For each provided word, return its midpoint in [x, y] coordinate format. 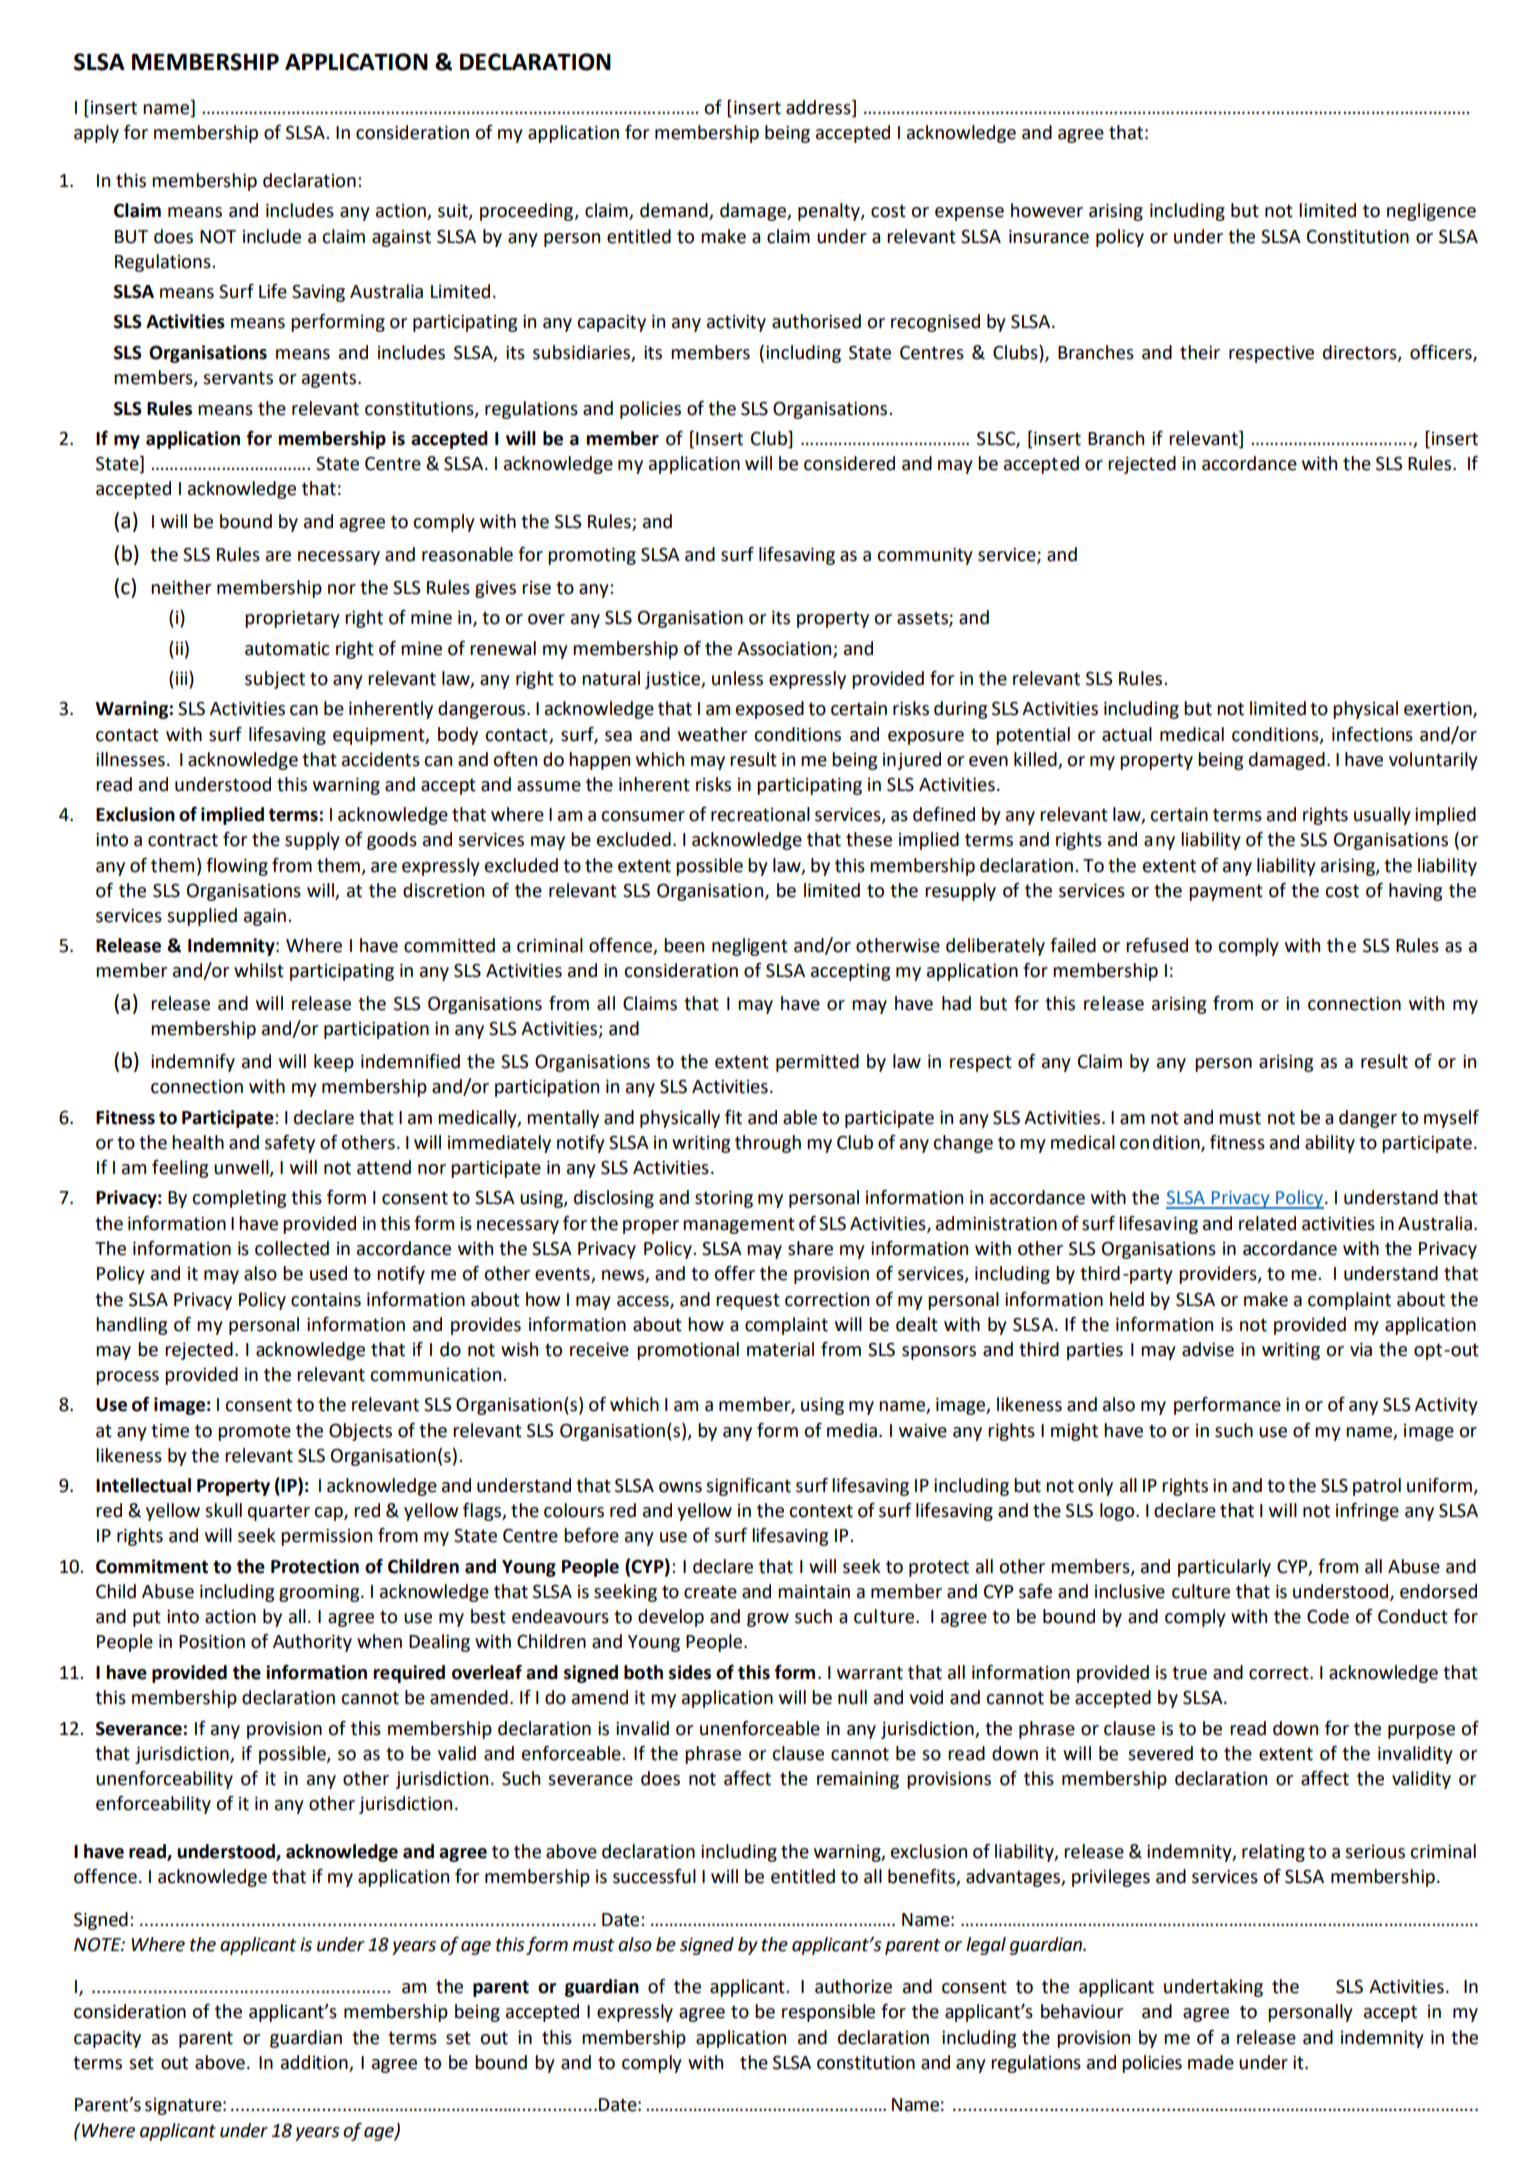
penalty [830, 212]
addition [314, 2062]
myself [1451, 1119]
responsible [828, 2013]
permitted [817, 1063]
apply [96, 134]
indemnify [193, 1063]
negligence [1431, 212]
